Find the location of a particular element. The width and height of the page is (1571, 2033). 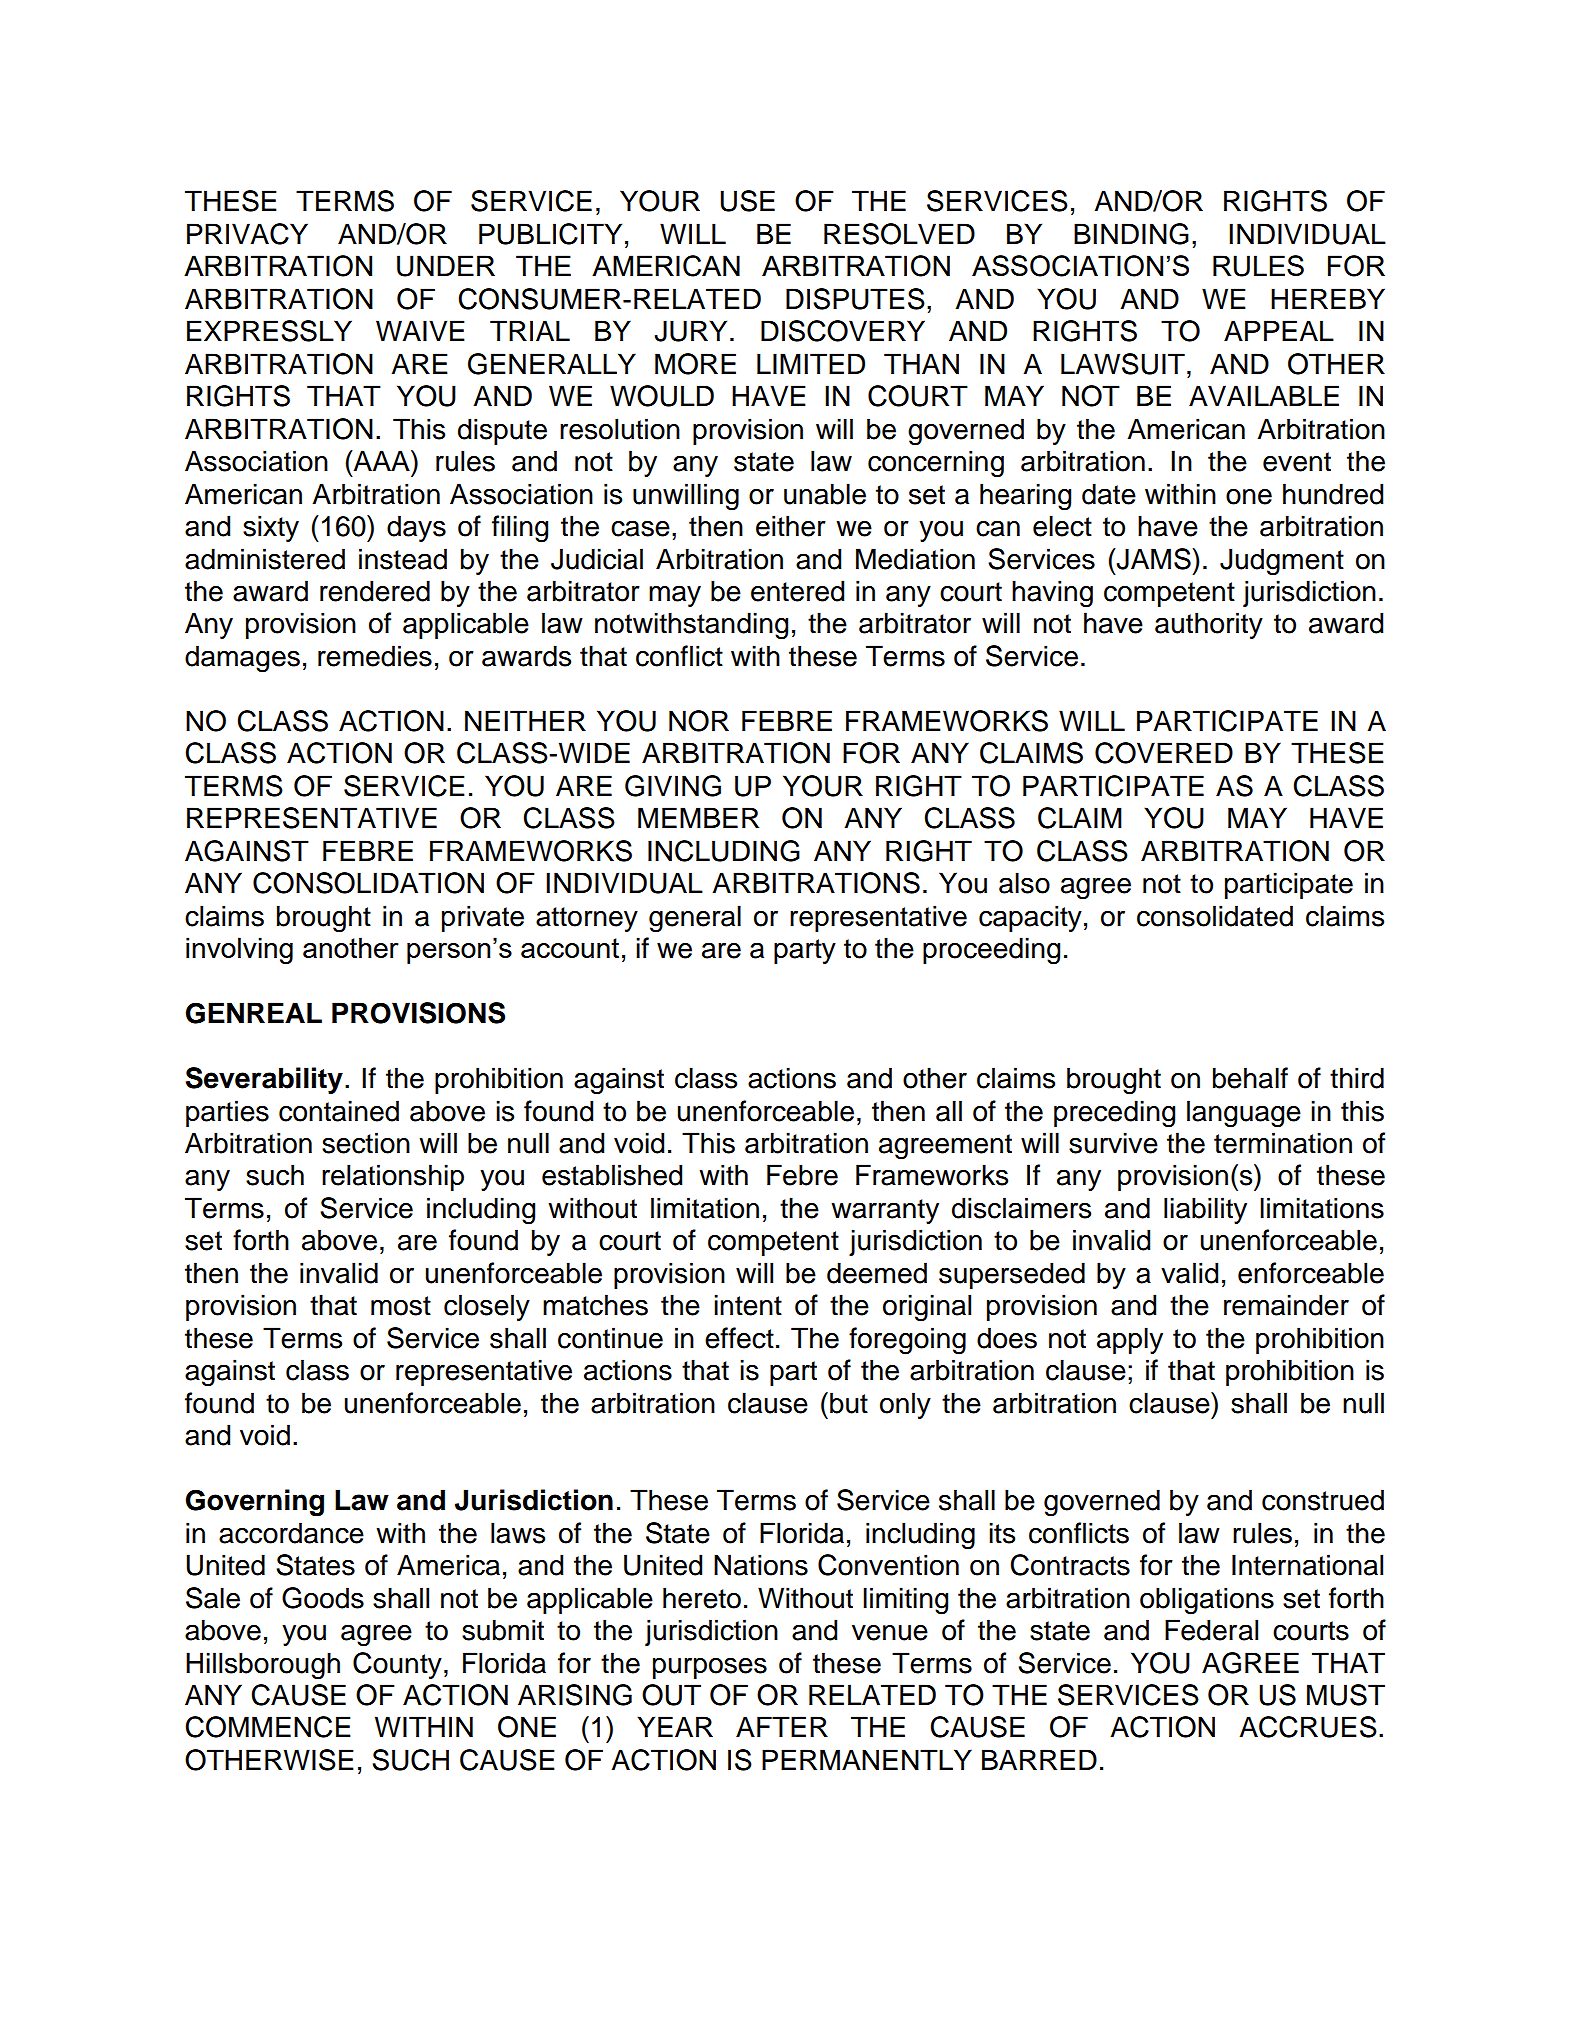

NOR is located at coordinates (699, 721).
